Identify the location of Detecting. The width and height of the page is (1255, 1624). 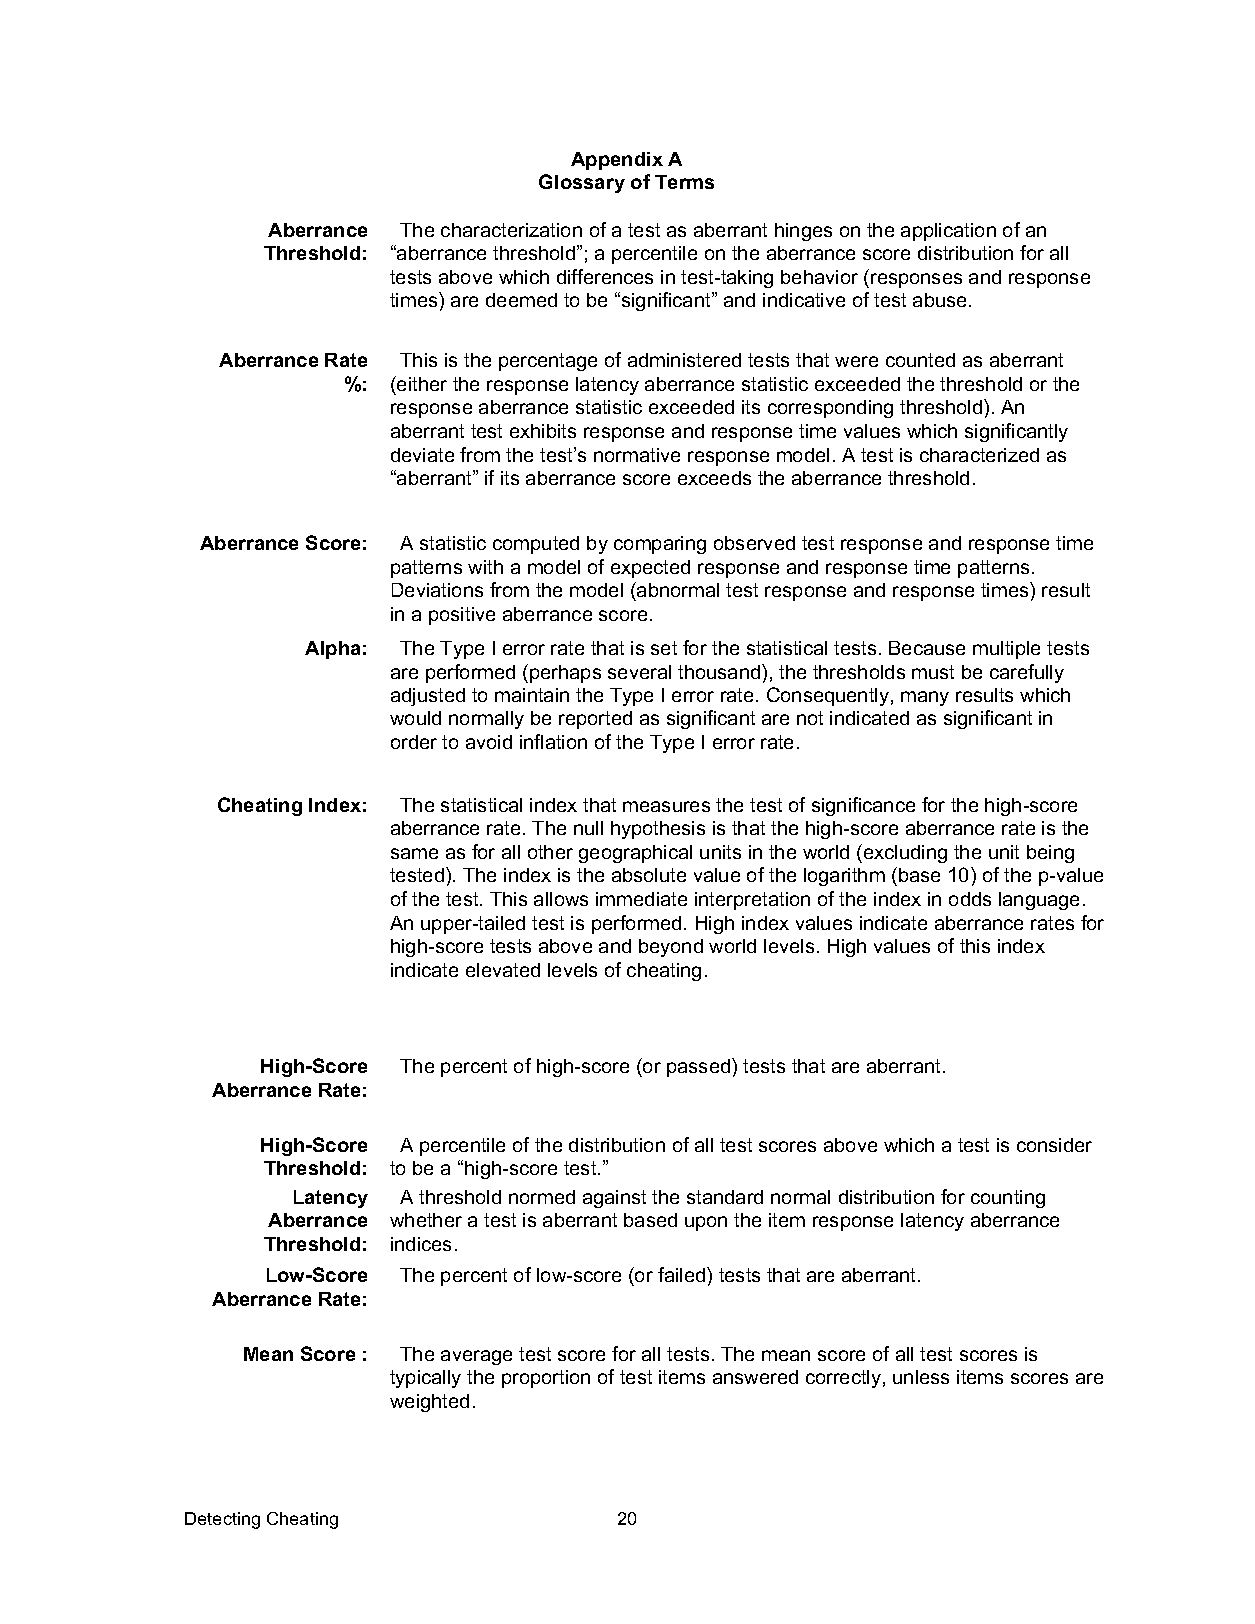
(222, 1520).
